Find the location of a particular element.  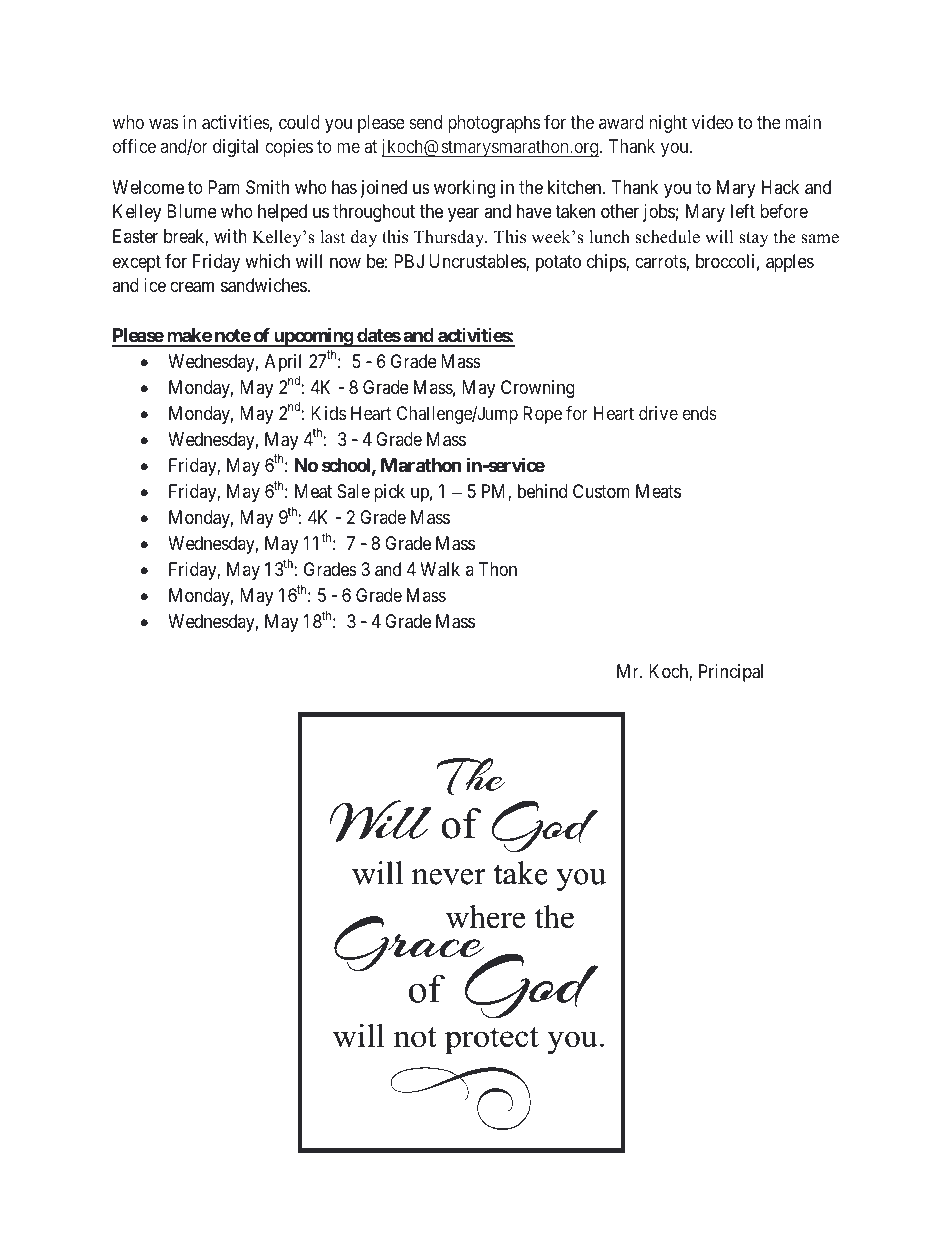

apples is located at coordinates (790, 263).
